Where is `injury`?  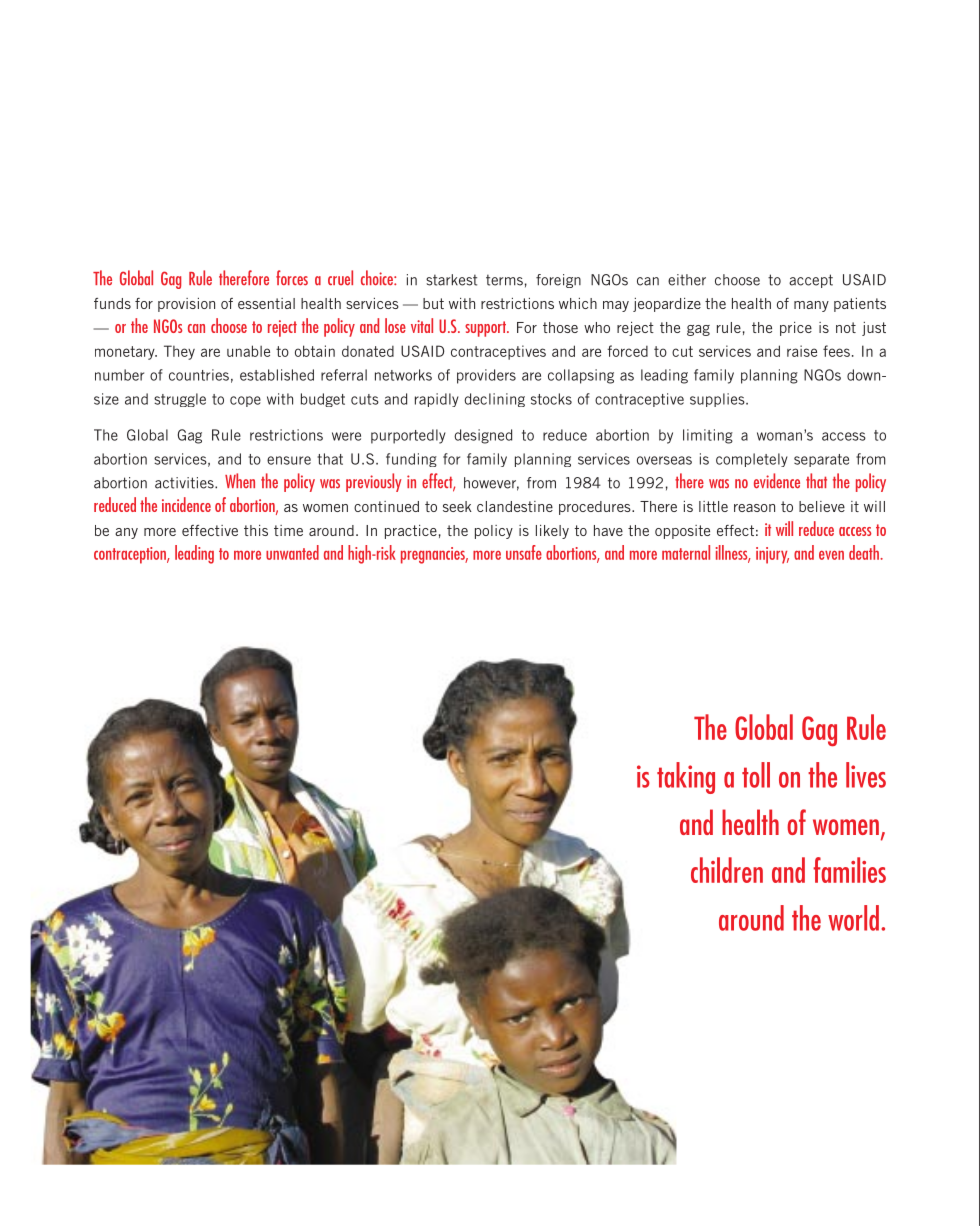
injury is located at coordinates (772, 555).
